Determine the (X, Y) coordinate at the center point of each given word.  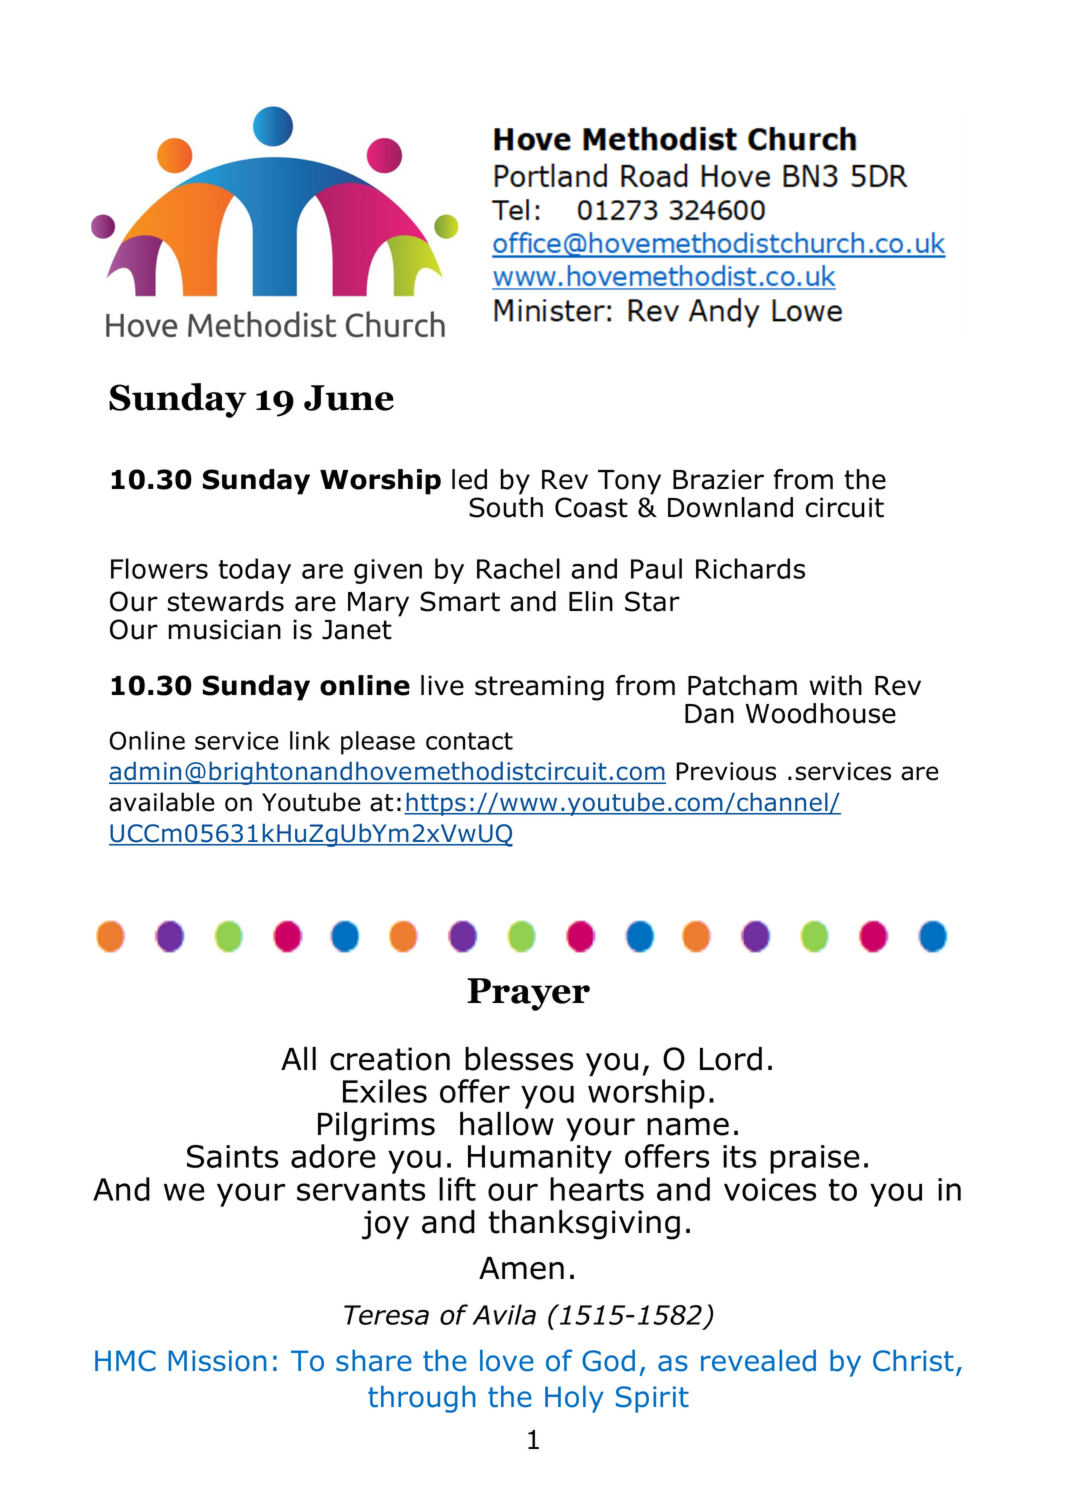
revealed (758, 1360)
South (506, 507)
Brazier (718, 479)
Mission (218, 1361)
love (507, 1360)
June (349, 398)
